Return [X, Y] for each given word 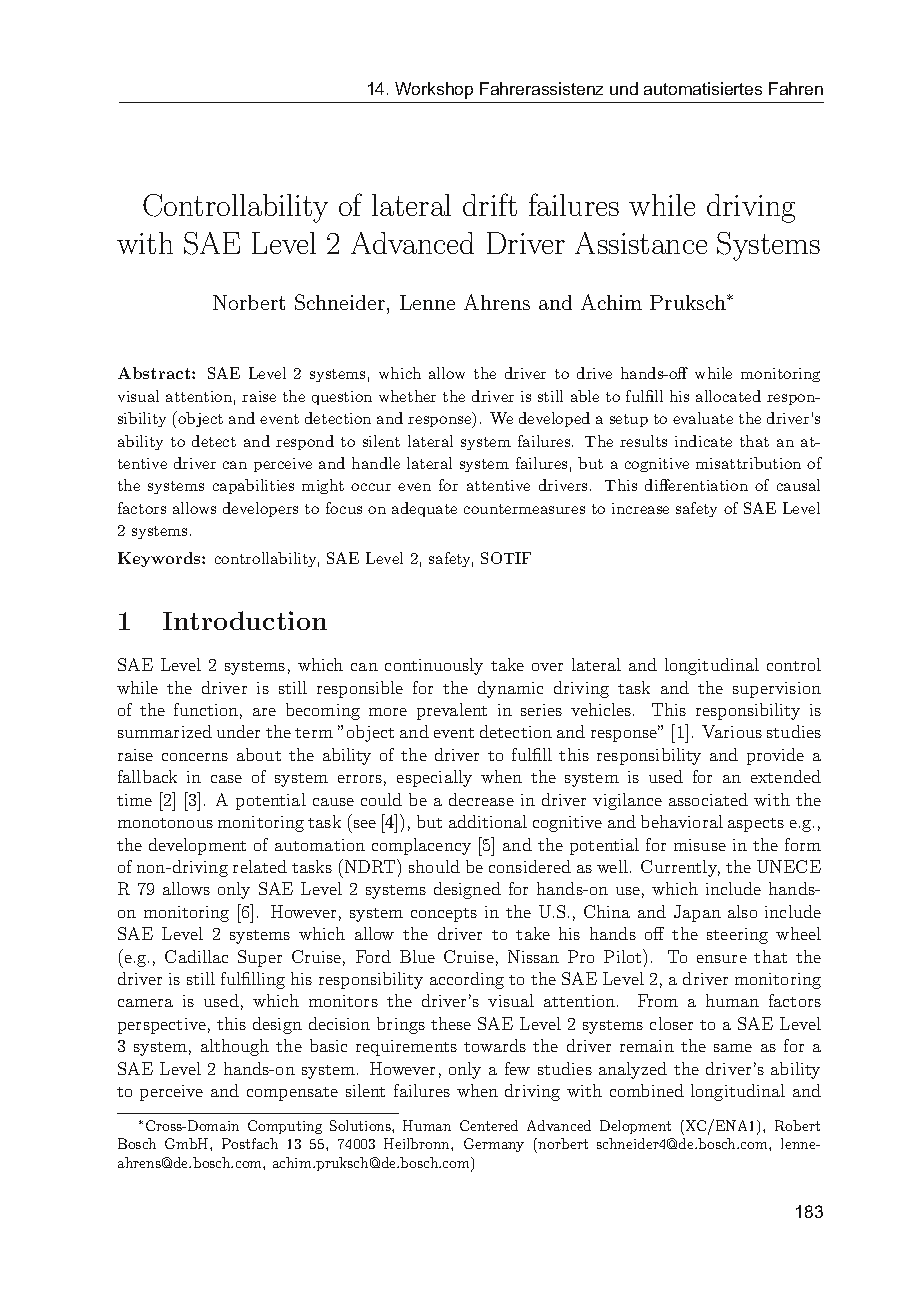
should [434, 866]
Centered [489, 1125]
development [197, 846]
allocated [728, 396]
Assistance [641, 243]
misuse [700, 845]
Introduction [245, 620]
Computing [285, 1127]
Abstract [155, 373]
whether [407, 396]
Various [732, 731]
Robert [797, 1125]
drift [490, 204]
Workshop [434, 90]
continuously [434, 666]
